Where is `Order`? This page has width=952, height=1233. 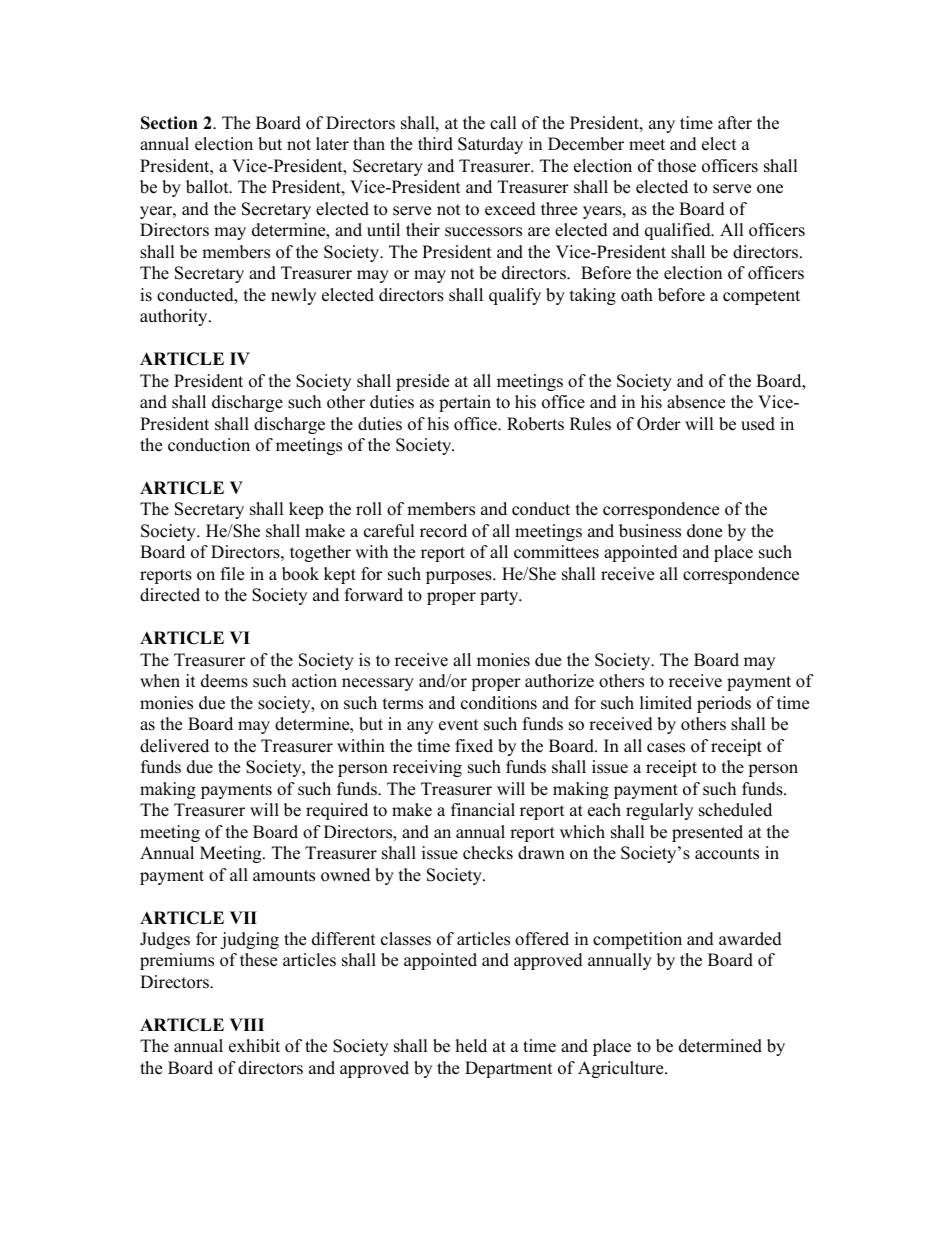 Order is located at coordinates (659, 424).
